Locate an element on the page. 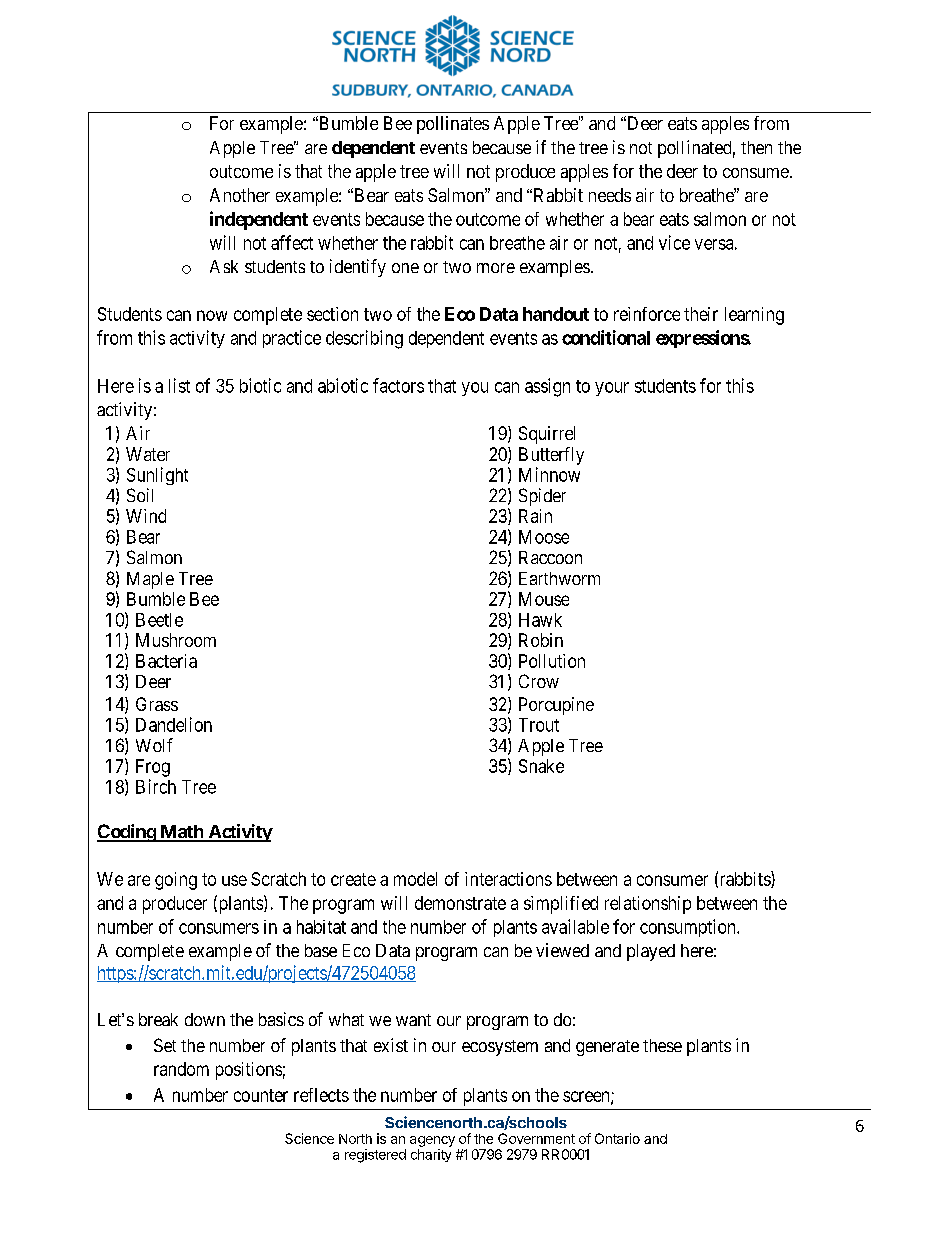  Math is located at coordinates (181, 833).
